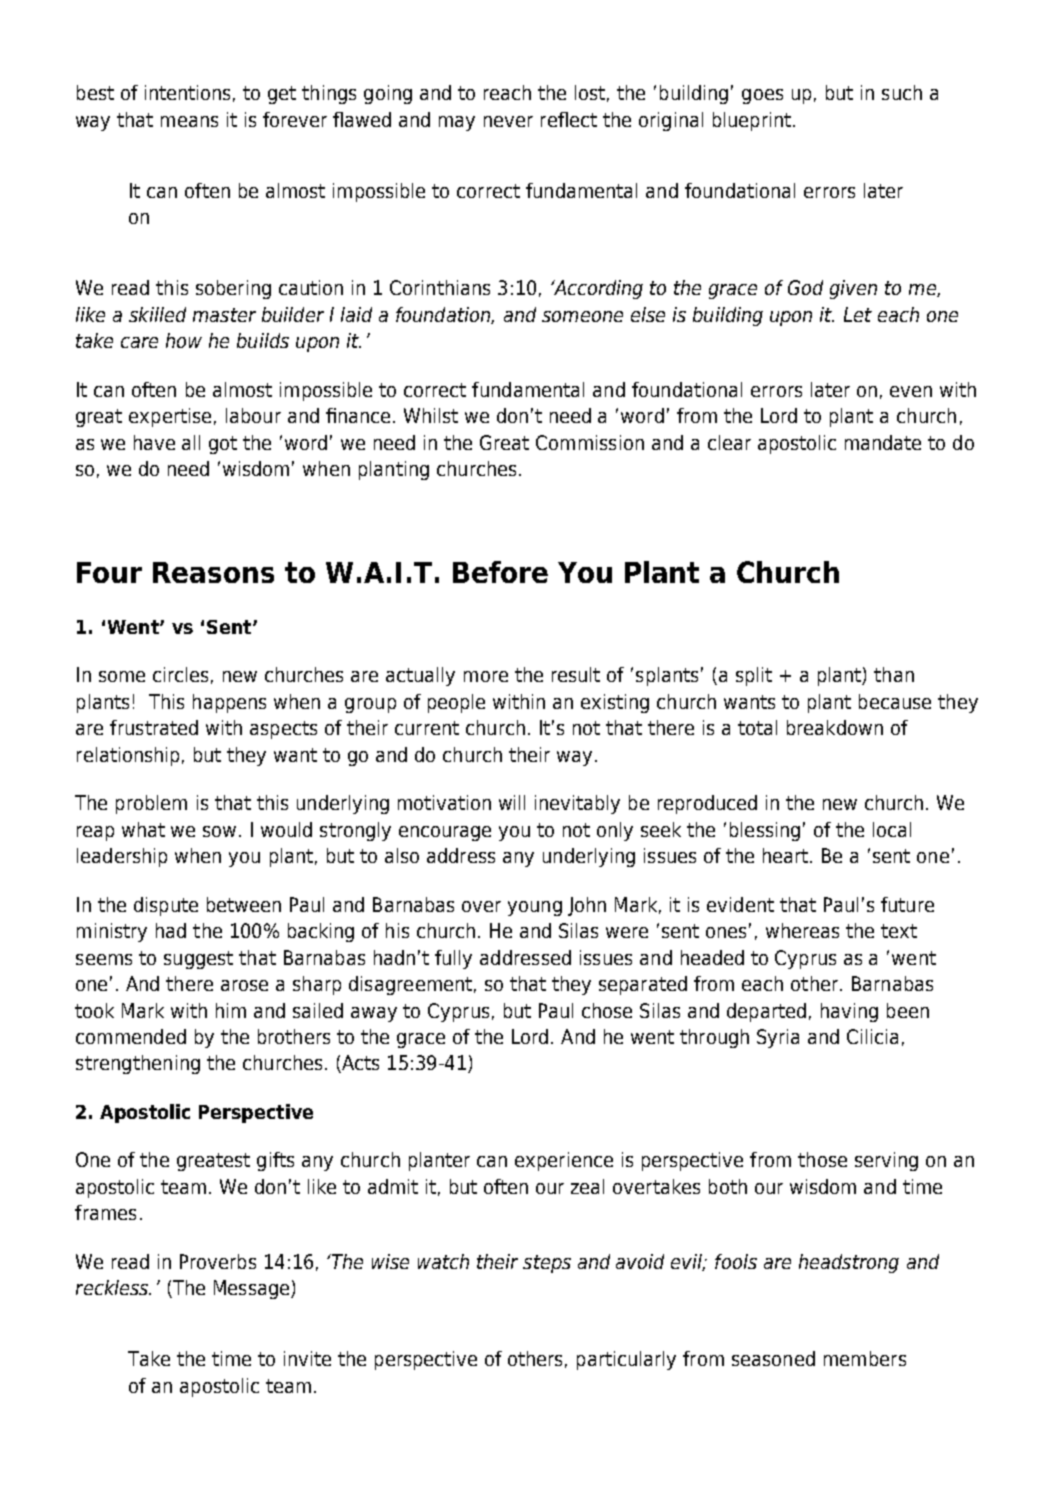 This screenshot has height=1490, width=1054. I want to click on Whilst, so click(431, 415).
